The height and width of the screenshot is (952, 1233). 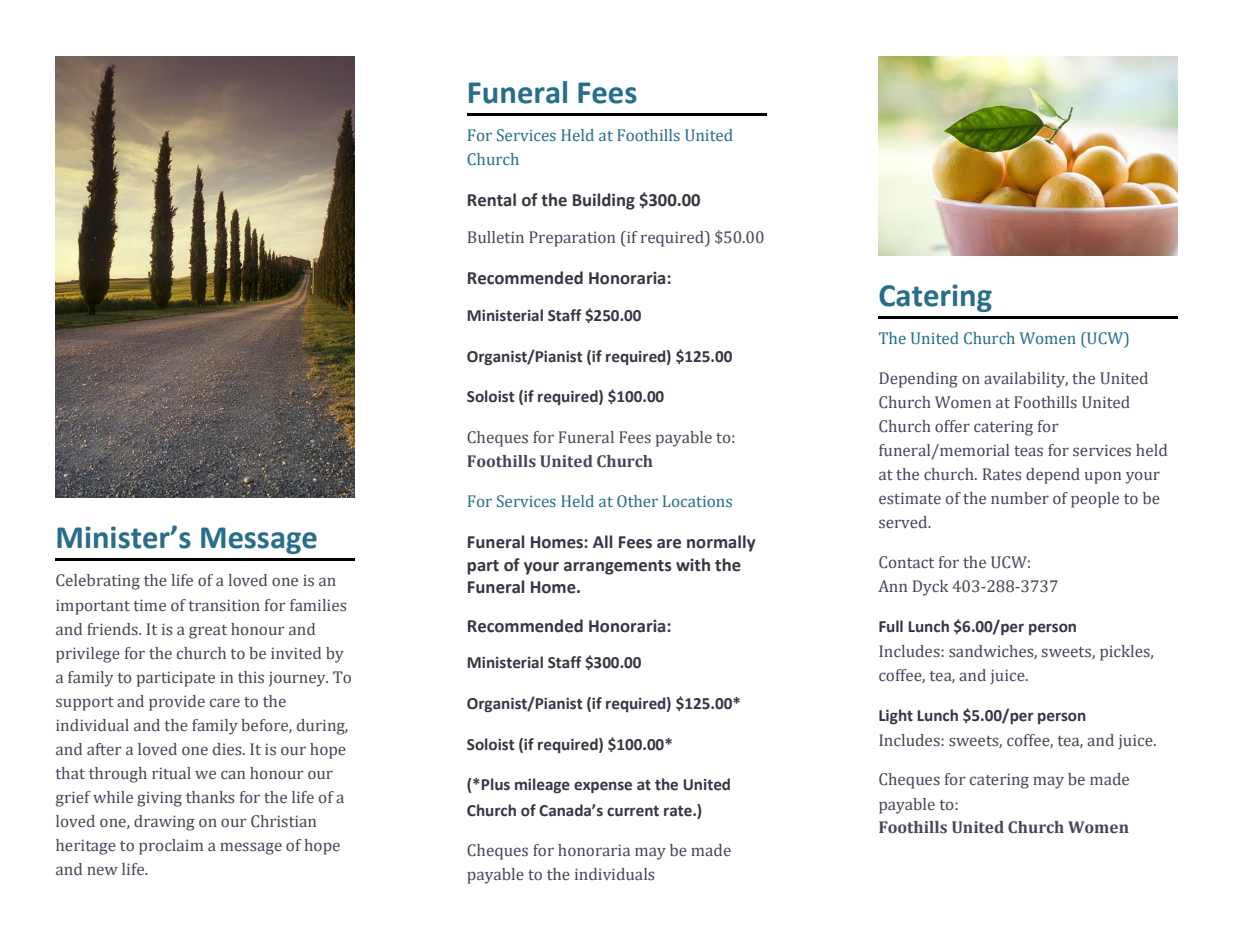 I want to click on arrangements, so click(x=618, y=567).
